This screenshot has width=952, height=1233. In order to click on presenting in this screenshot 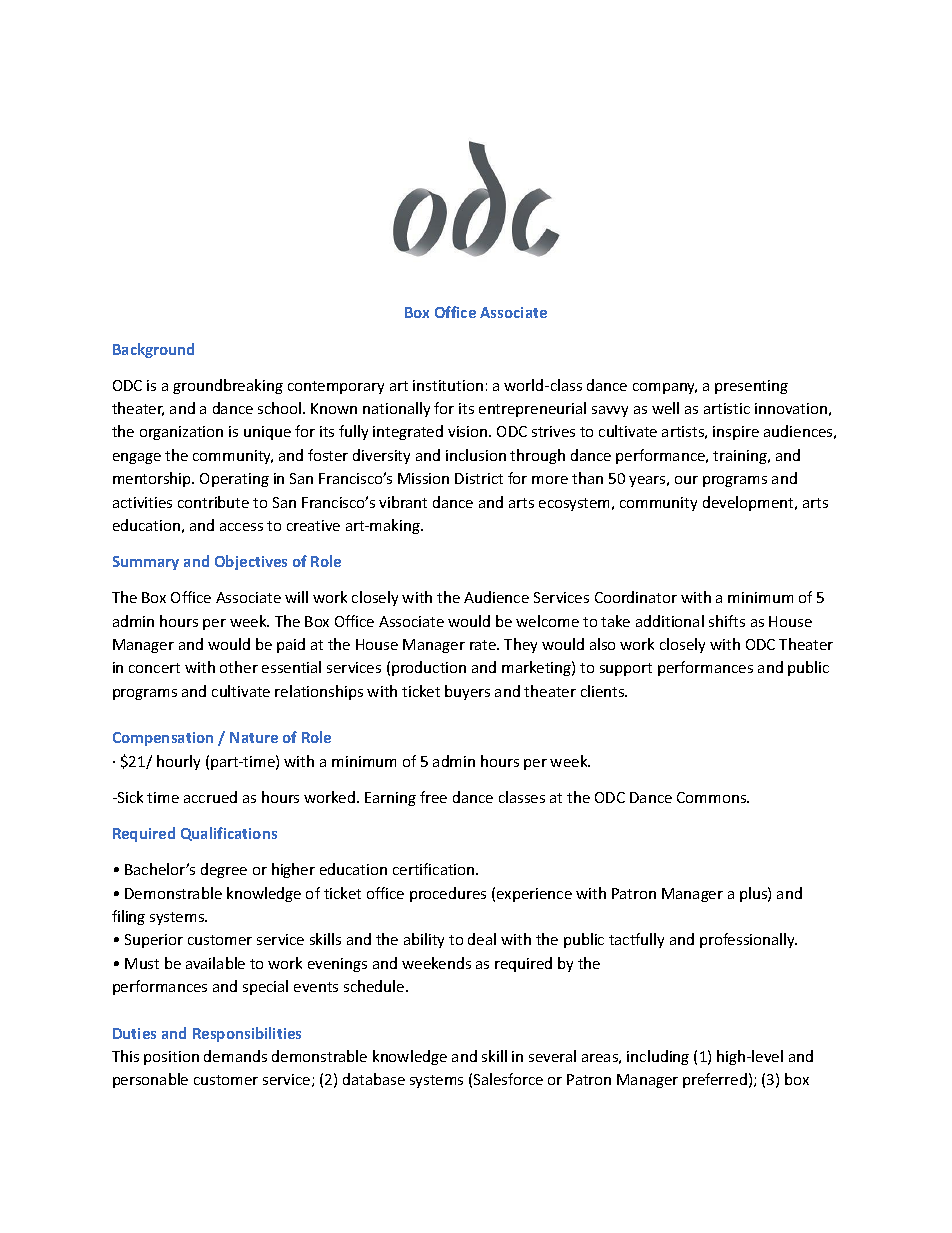, I will do `click(751, 387)`.
